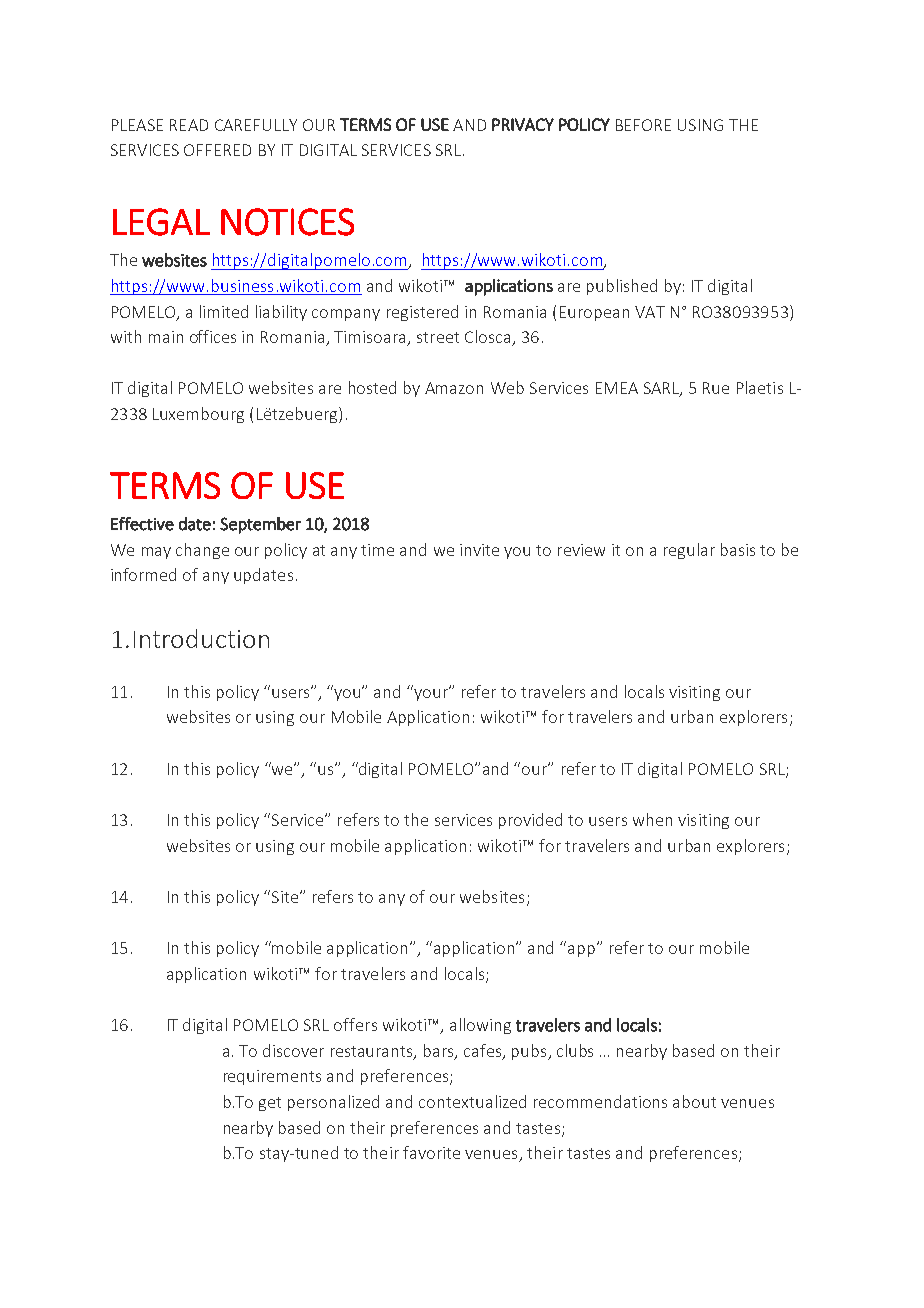 Image resolution: width=924 pixels, height=1308 pixels. Describe the element at coordinates (293, 1050) in the document. I see `discover` at that location.
